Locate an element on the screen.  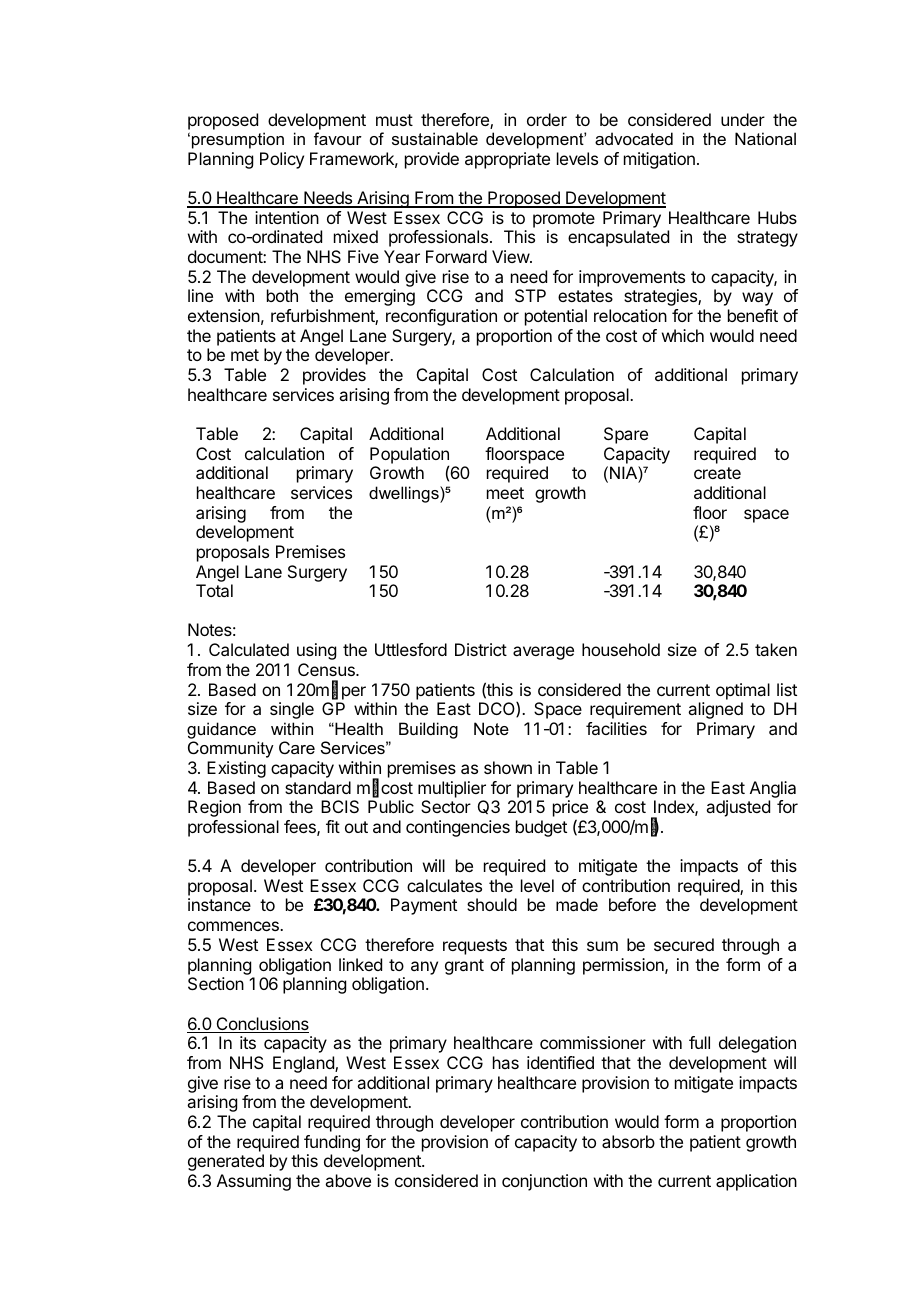
conjunction is located at coordinates (544, 1182).
